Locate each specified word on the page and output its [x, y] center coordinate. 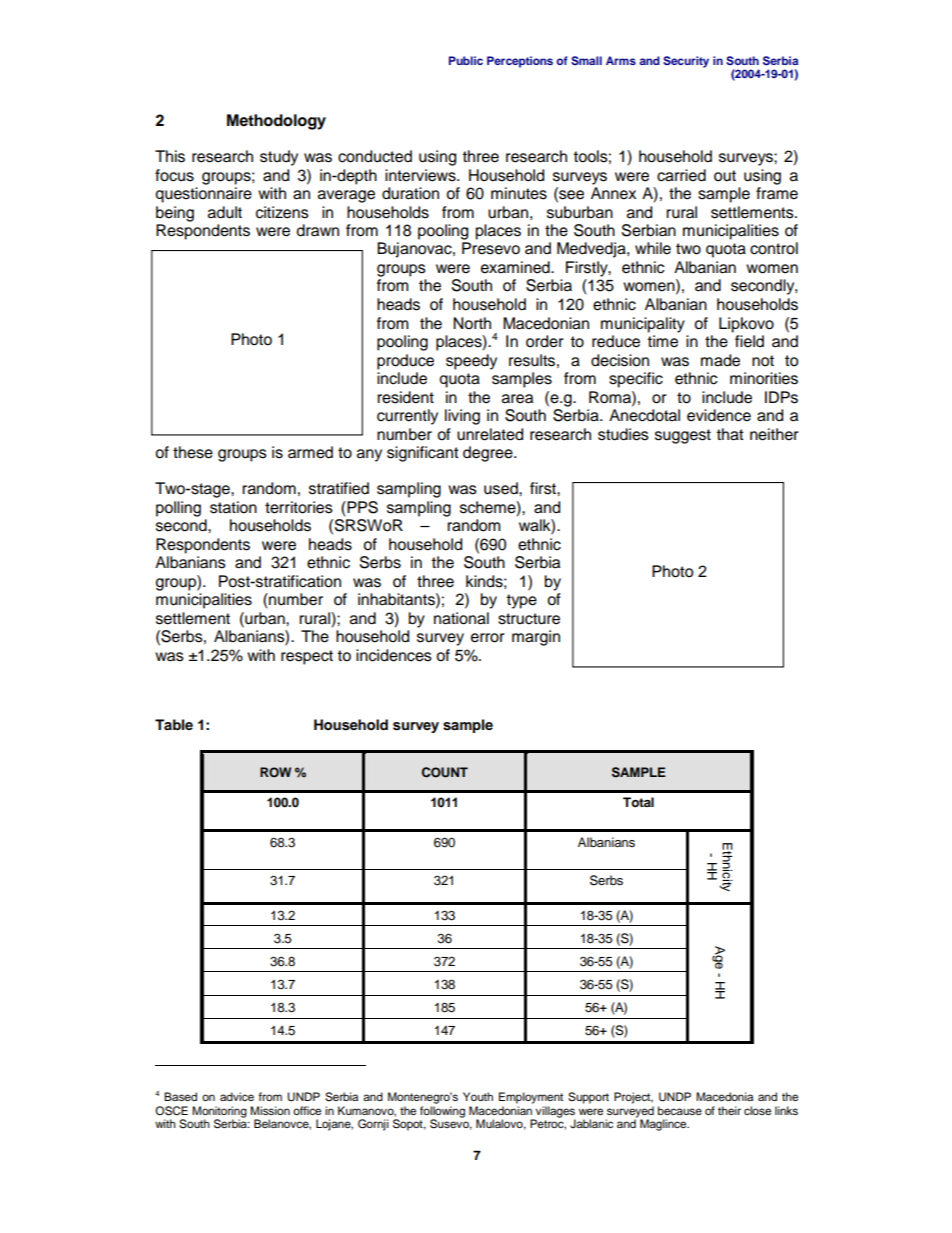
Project [633, 1098]
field [749, 341]
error [488, 638]
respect [307, 657]
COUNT [445, 772]
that [730, 434]
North [472, 323]
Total [638, 802]
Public [466, 60]
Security [686, 62]
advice [237, 1096]
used [502, 488]
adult [225, 212]
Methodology [276, 122]
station [233, 507]
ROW [275, 772]
